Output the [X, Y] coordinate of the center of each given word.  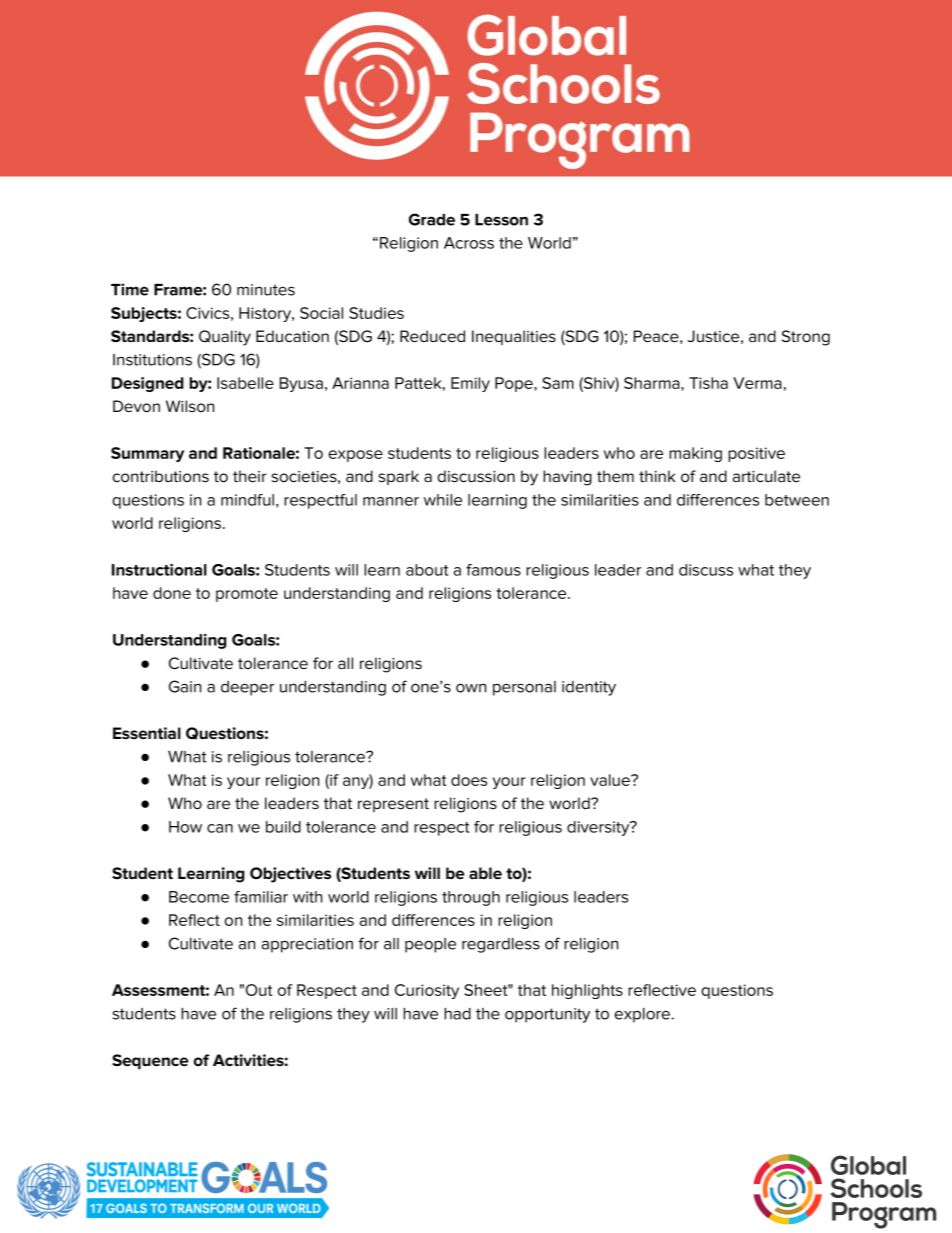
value [611, 780]
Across [469, 243]
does [469, 780]
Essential [147, 733]
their [250, 476]
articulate [766, 476]
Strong [806, 338]
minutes [266, 290]
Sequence [150, 1061]
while [443, 500]
